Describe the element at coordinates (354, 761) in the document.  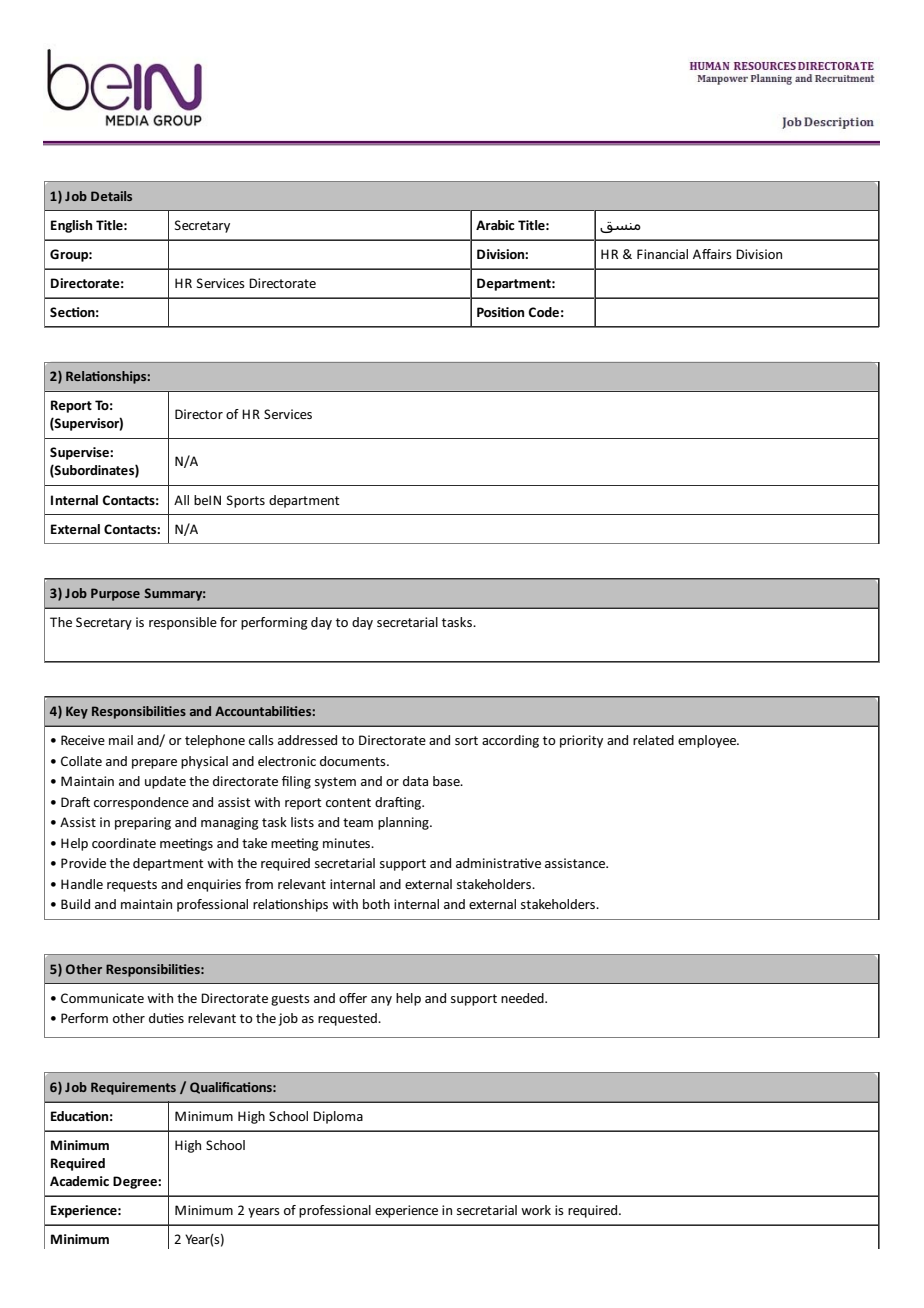
I see `documents` at that location.
